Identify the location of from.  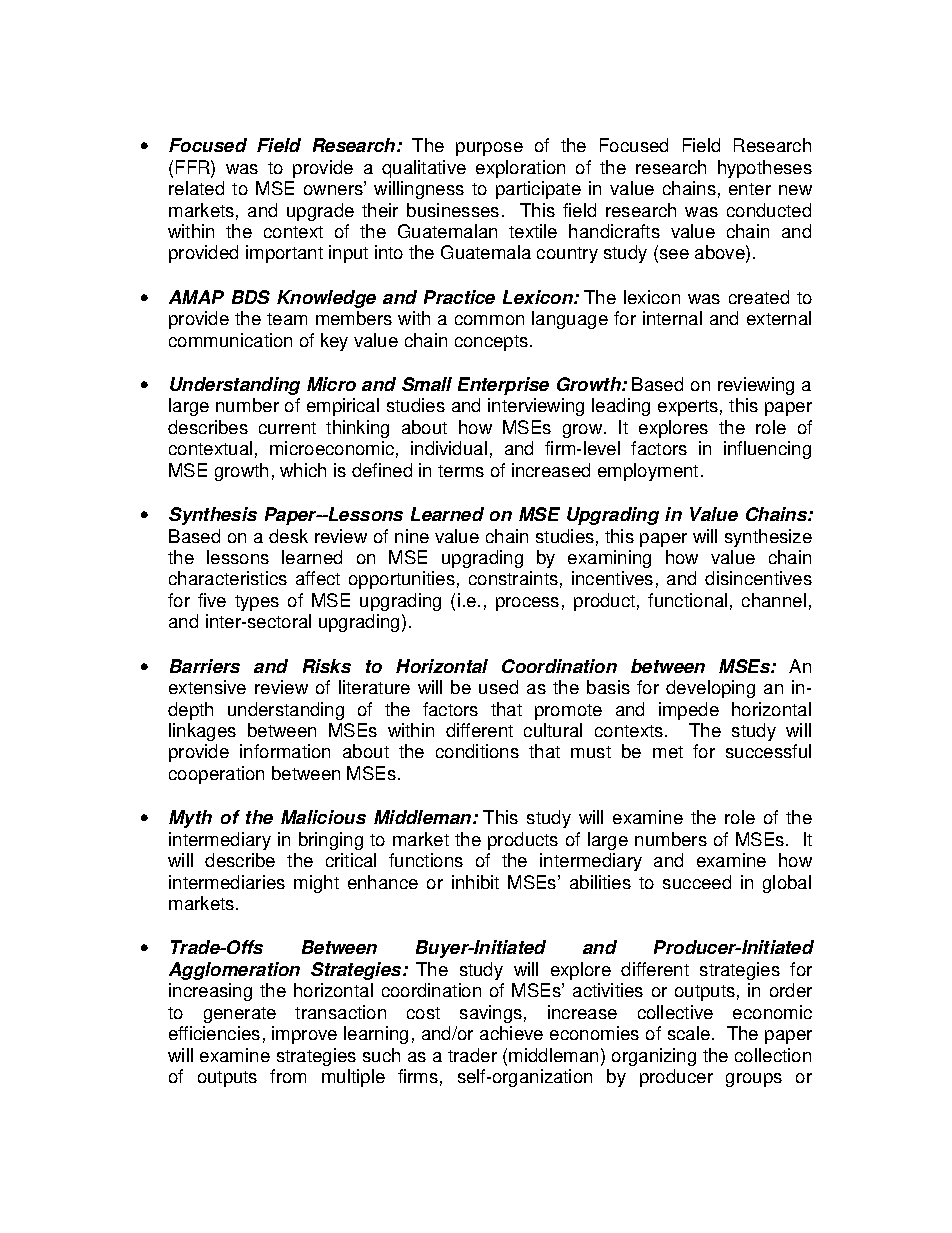
(288, 1076).
